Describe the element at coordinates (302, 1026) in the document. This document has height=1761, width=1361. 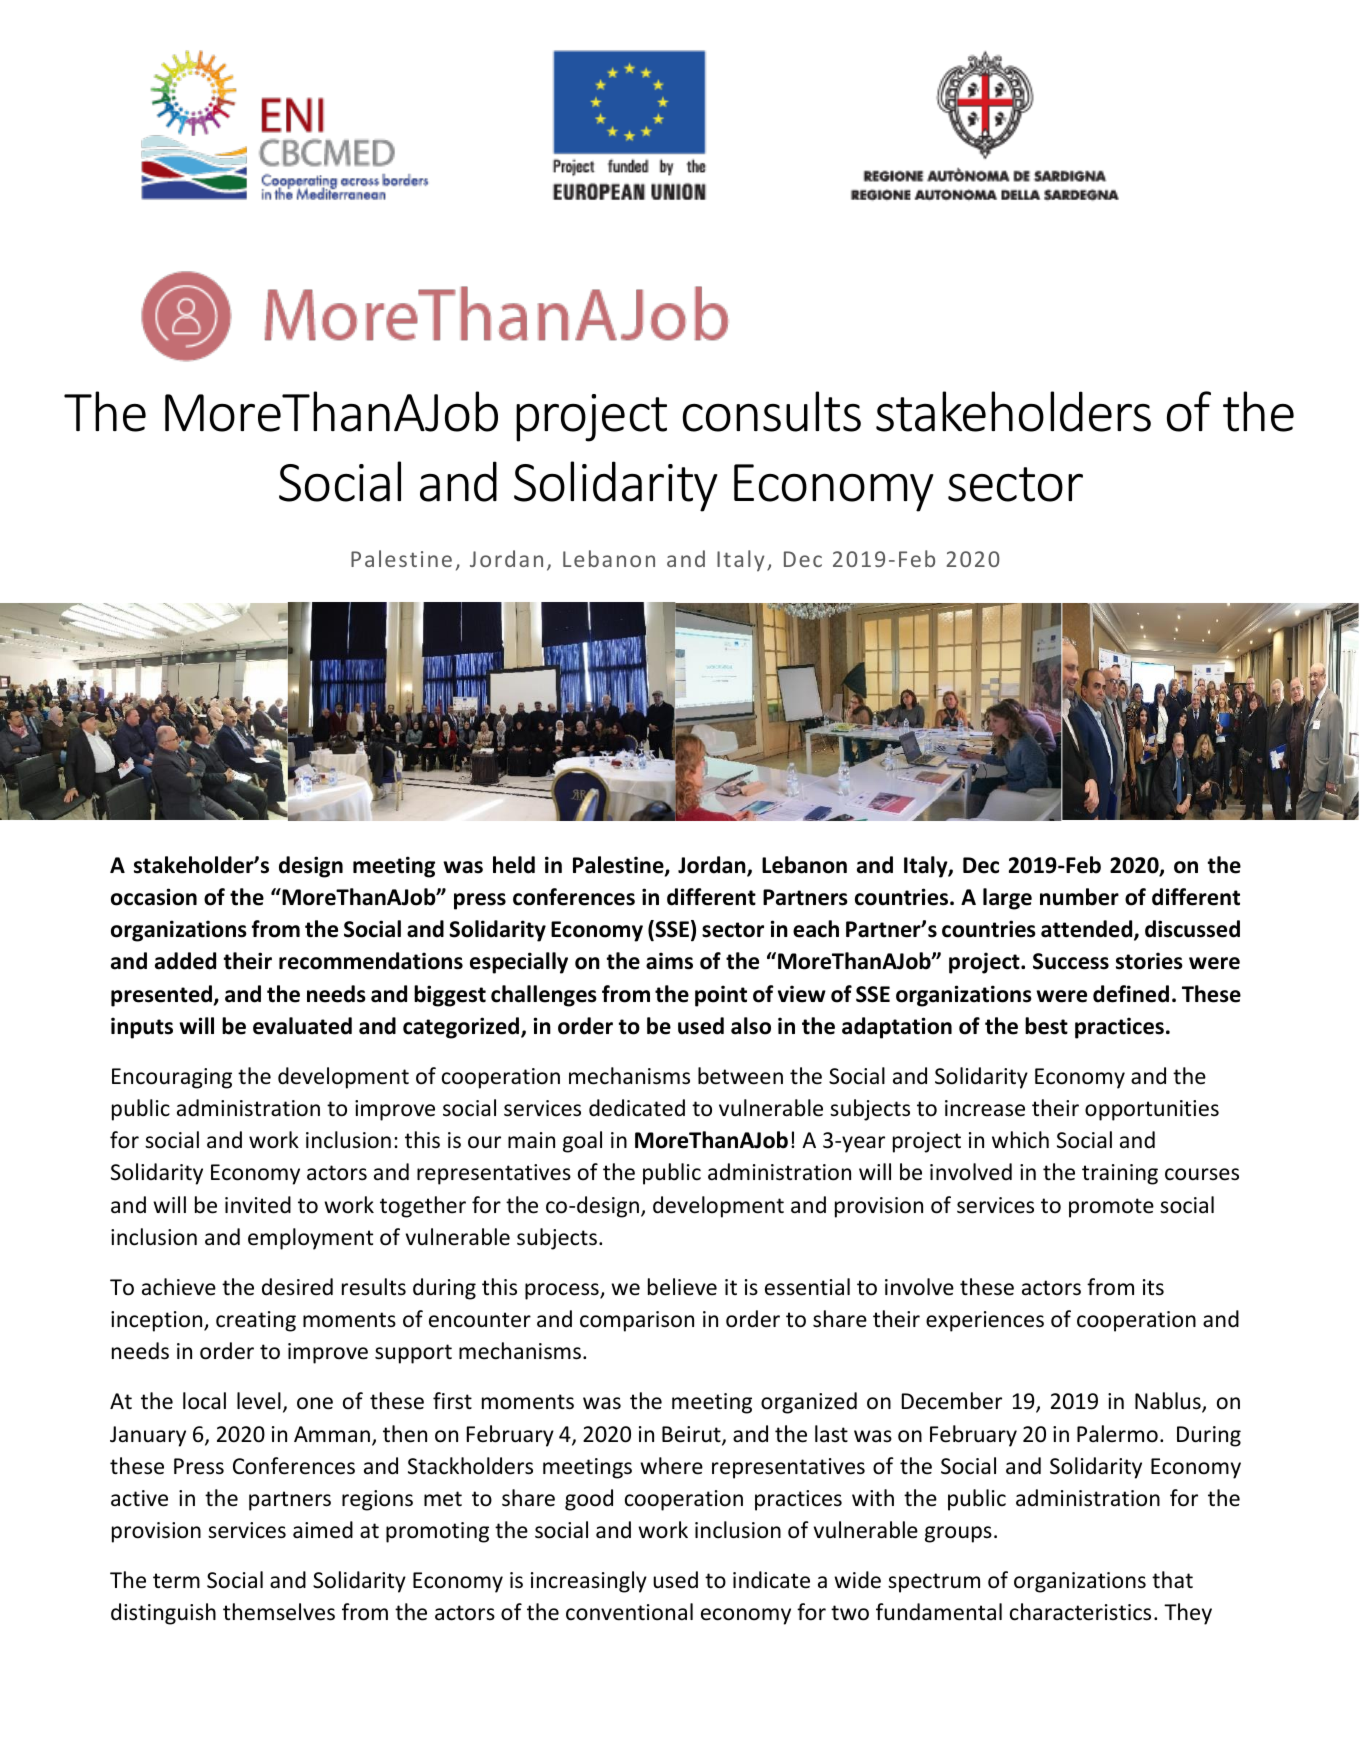
I see `evaluated` at that location.
